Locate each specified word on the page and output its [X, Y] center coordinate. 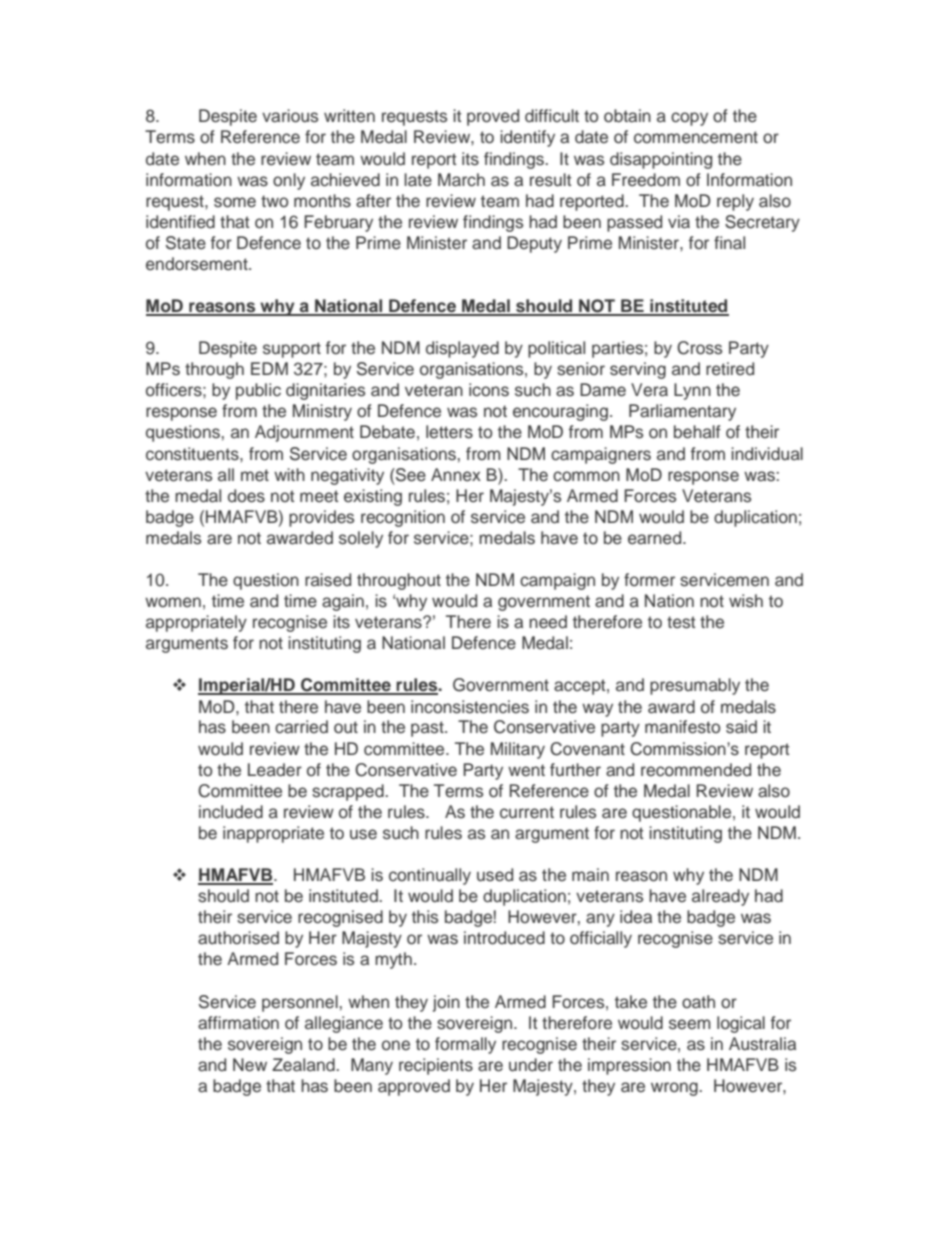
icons [489, 390]
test [681, 622]
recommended [696, 770]
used [495, 875]
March [461, 180]
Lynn [692, 391]
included [231, 812]
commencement [696, 137]
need [548, 622]
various [290, 116]
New [250, 1065]
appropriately [196, 623]
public [258, 391]
